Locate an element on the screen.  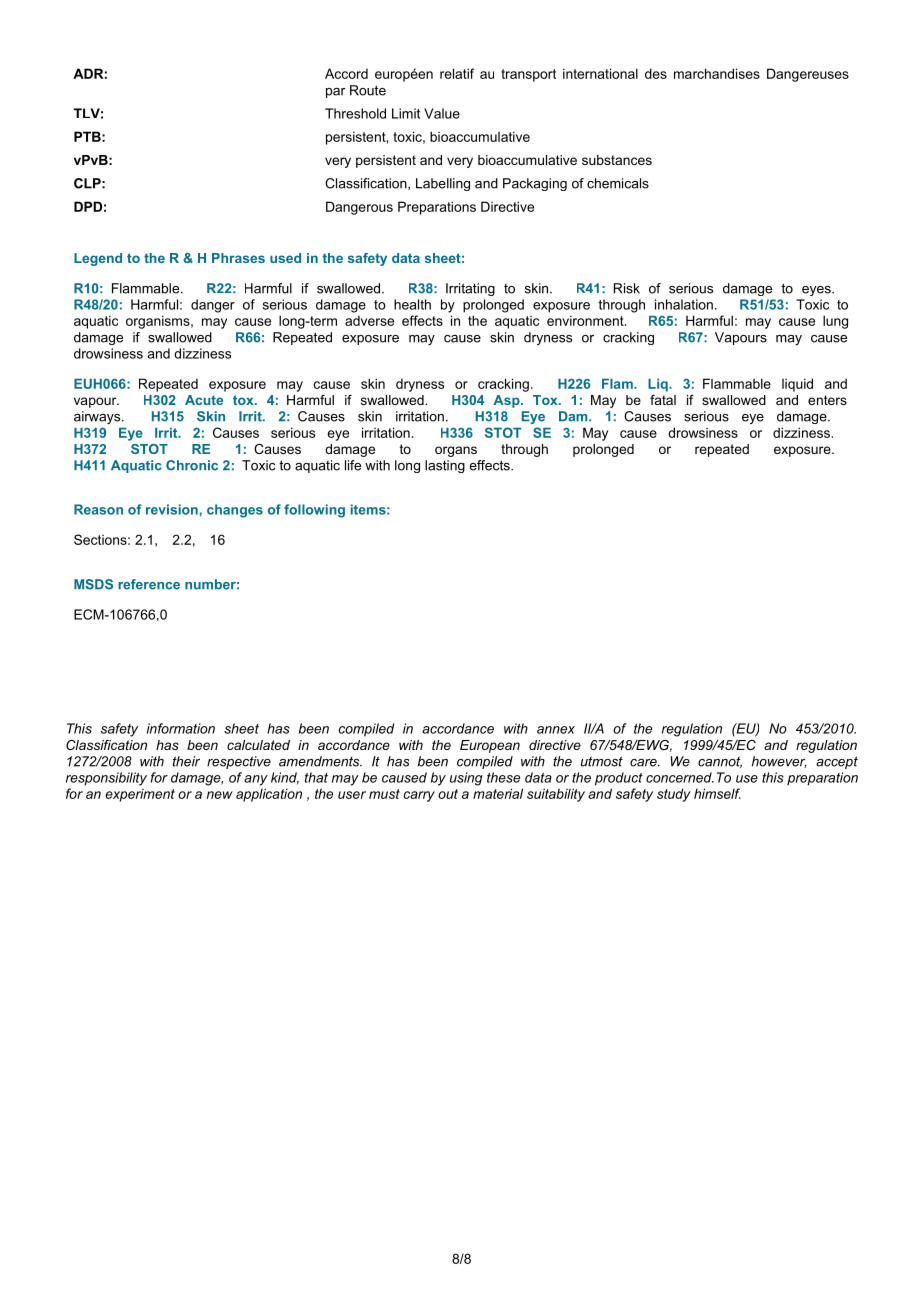
enters is located at coordinates (827, 400).
